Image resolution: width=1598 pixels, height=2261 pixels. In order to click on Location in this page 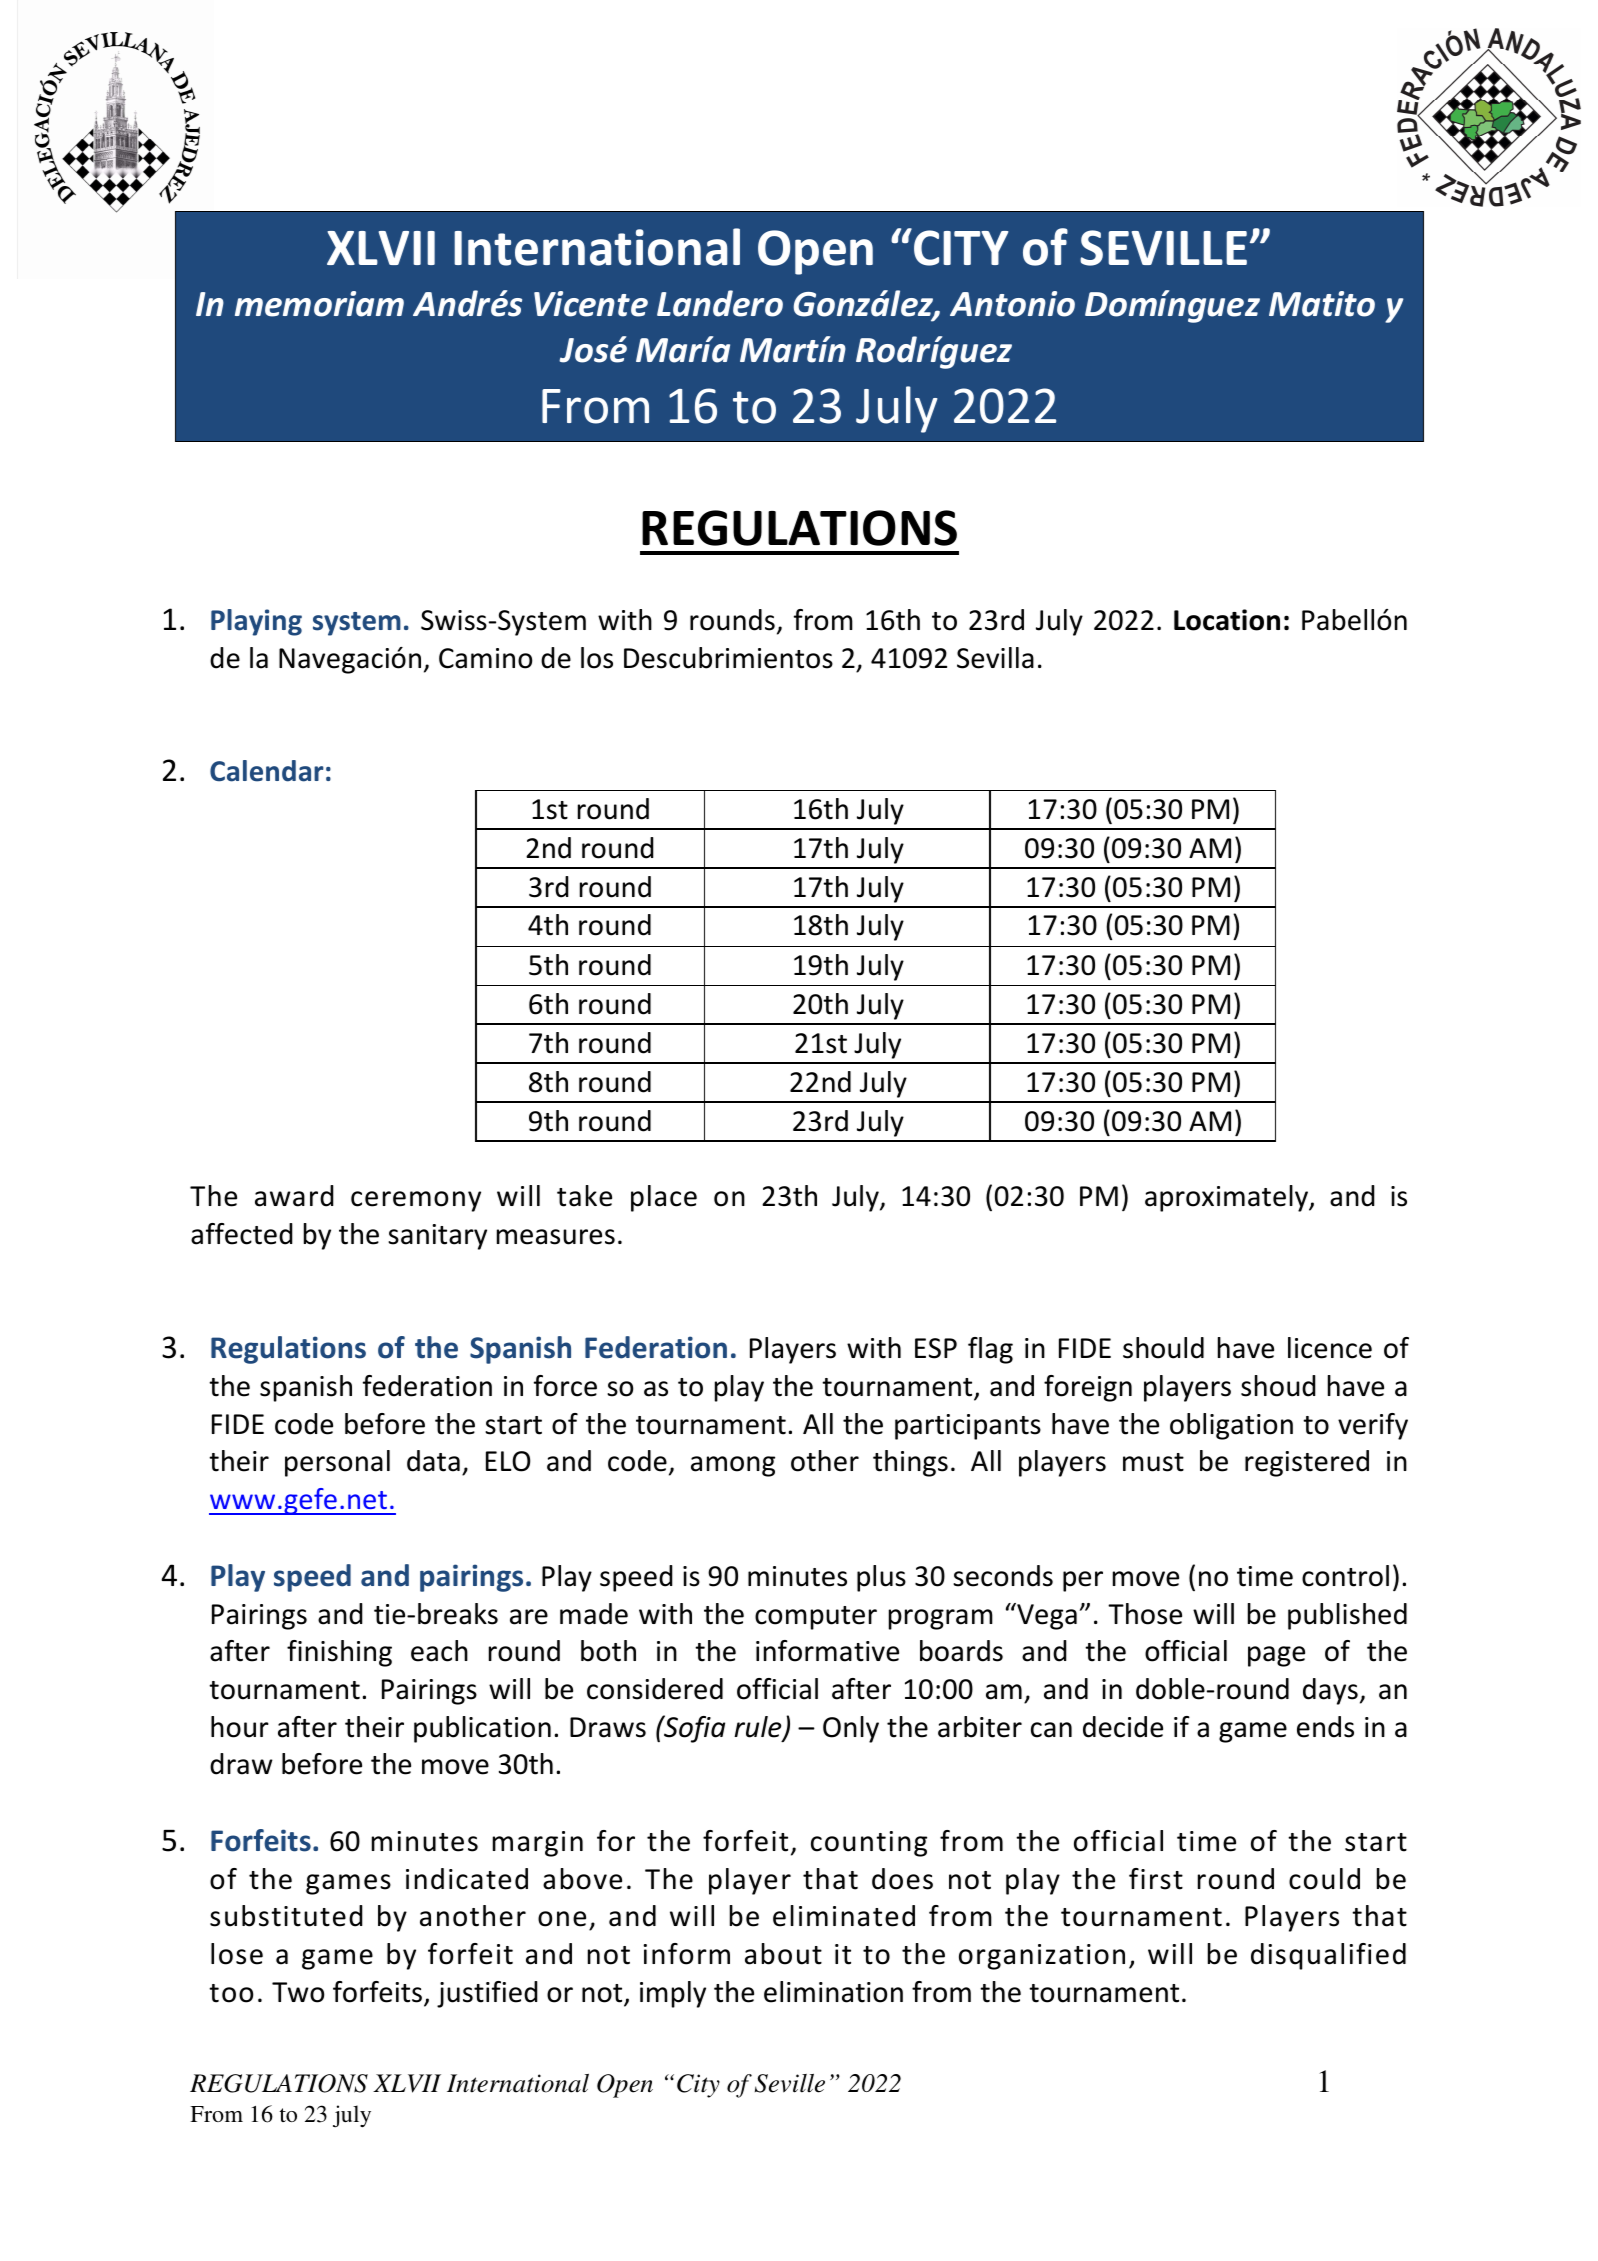, I will do `click(1227, 620)`.
